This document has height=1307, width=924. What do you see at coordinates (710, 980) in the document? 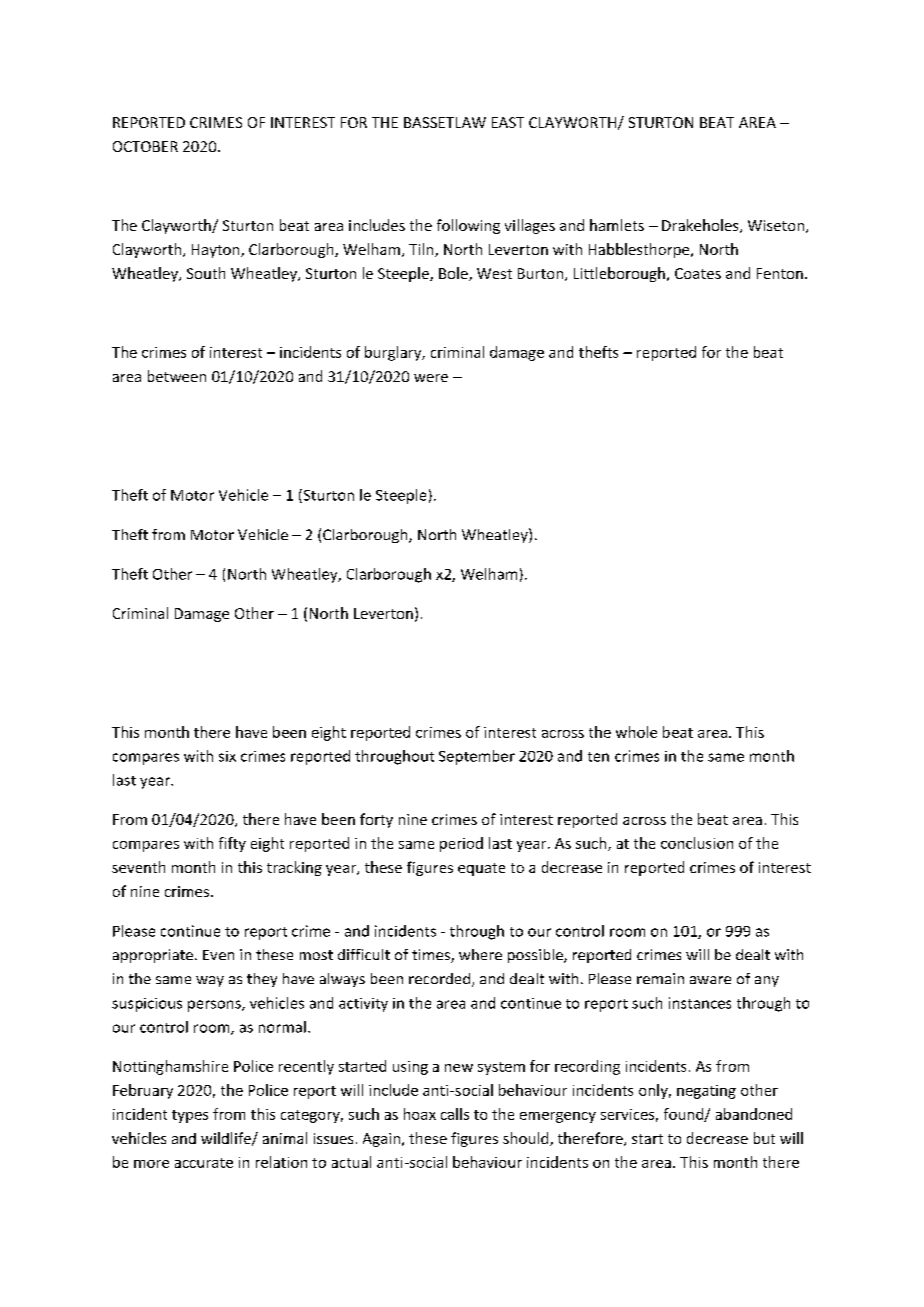
I see `aware` at bounding box center [710, 980].
